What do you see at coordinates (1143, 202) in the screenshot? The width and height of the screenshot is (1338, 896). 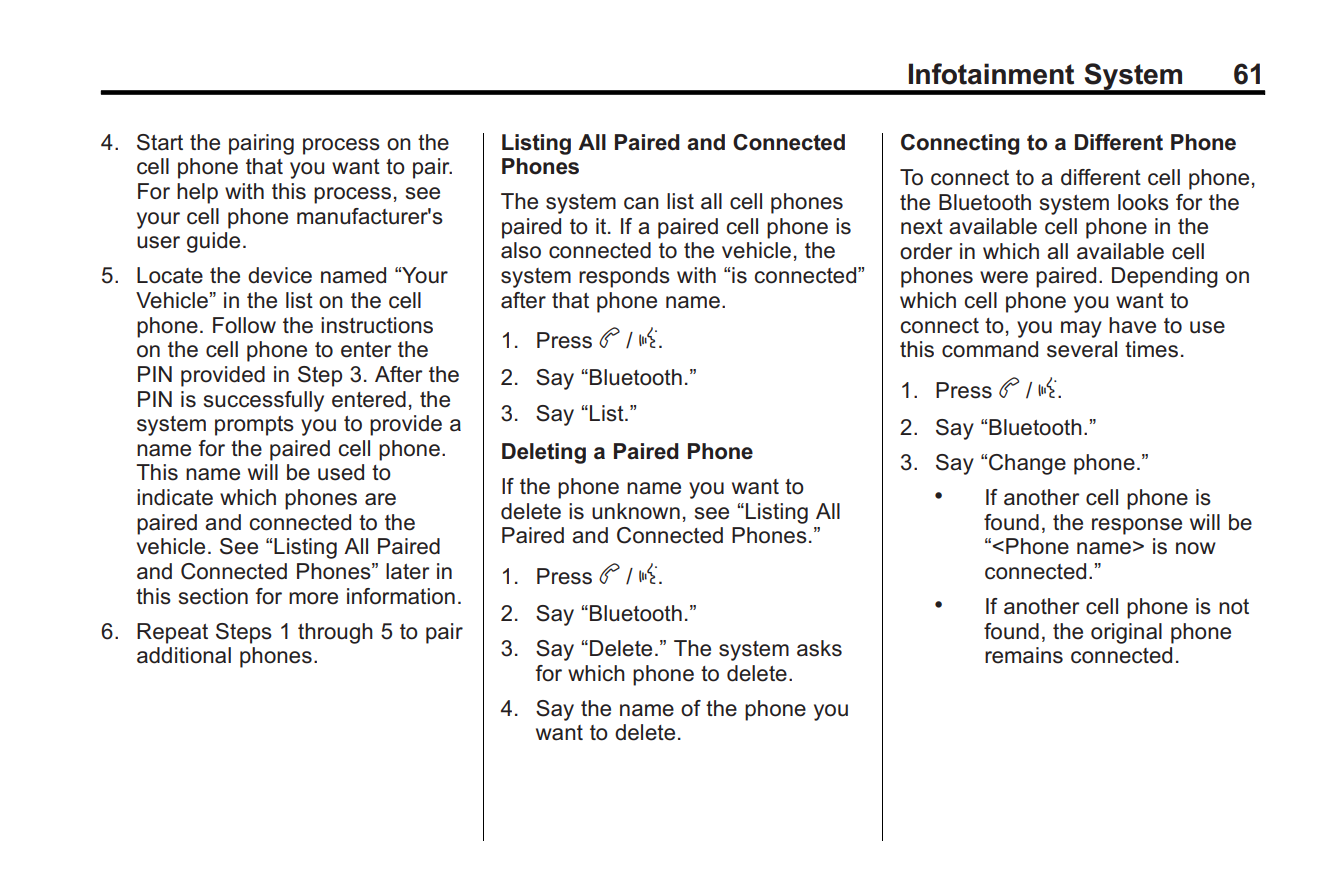 I see `looks` at bounding box center [1143, 202].
